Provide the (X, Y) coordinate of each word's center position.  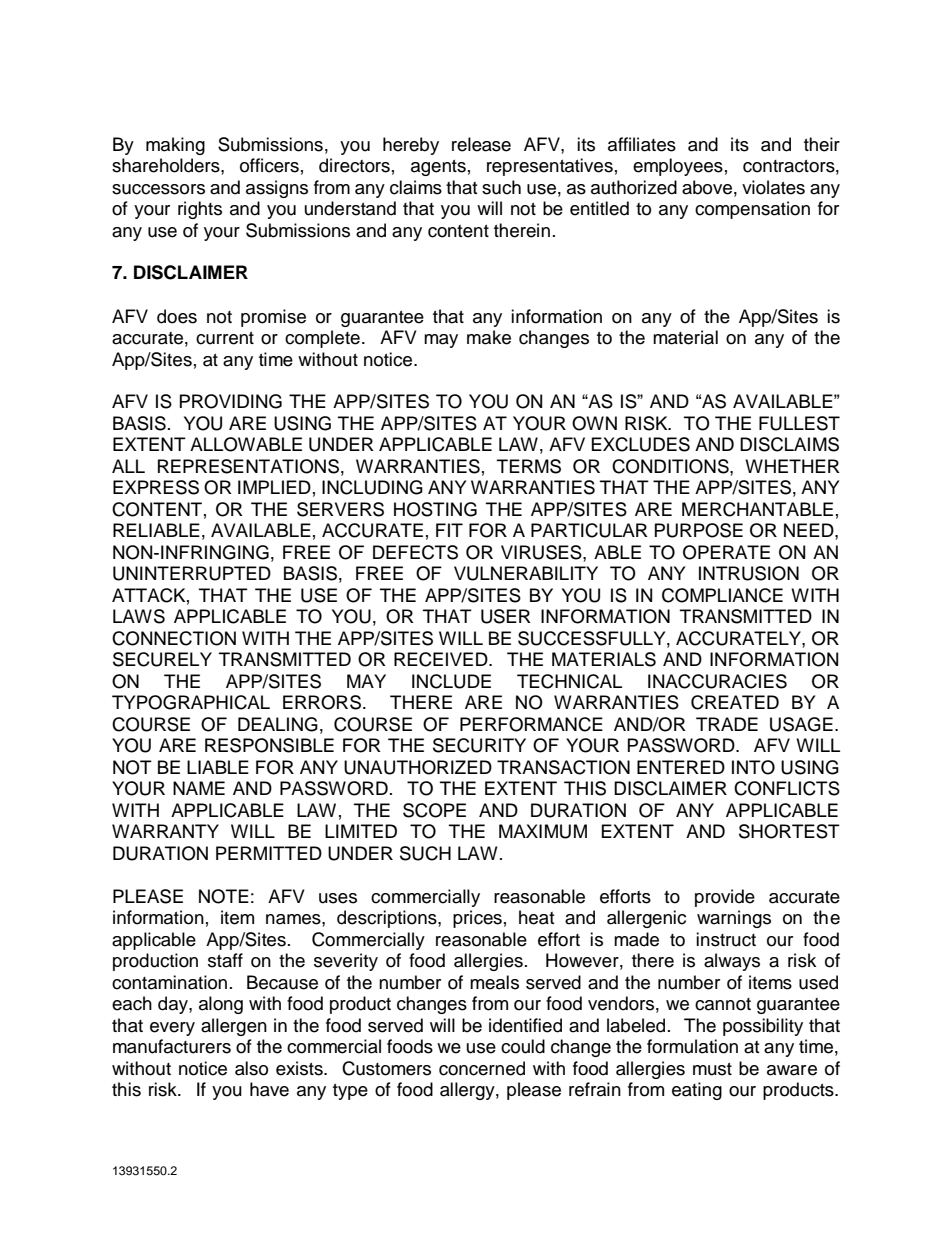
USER (506, 616)
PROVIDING (231, 401)
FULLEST (799, 423)
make (489, 337)
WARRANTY (165, 831)
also (251, 1068)
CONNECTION (174, 638)
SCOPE (434, 810)
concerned (482, 1068)
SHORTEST (789, 831)
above (707, 187)
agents (438, 168)
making (175, 146)
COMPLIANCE (722, 595)
